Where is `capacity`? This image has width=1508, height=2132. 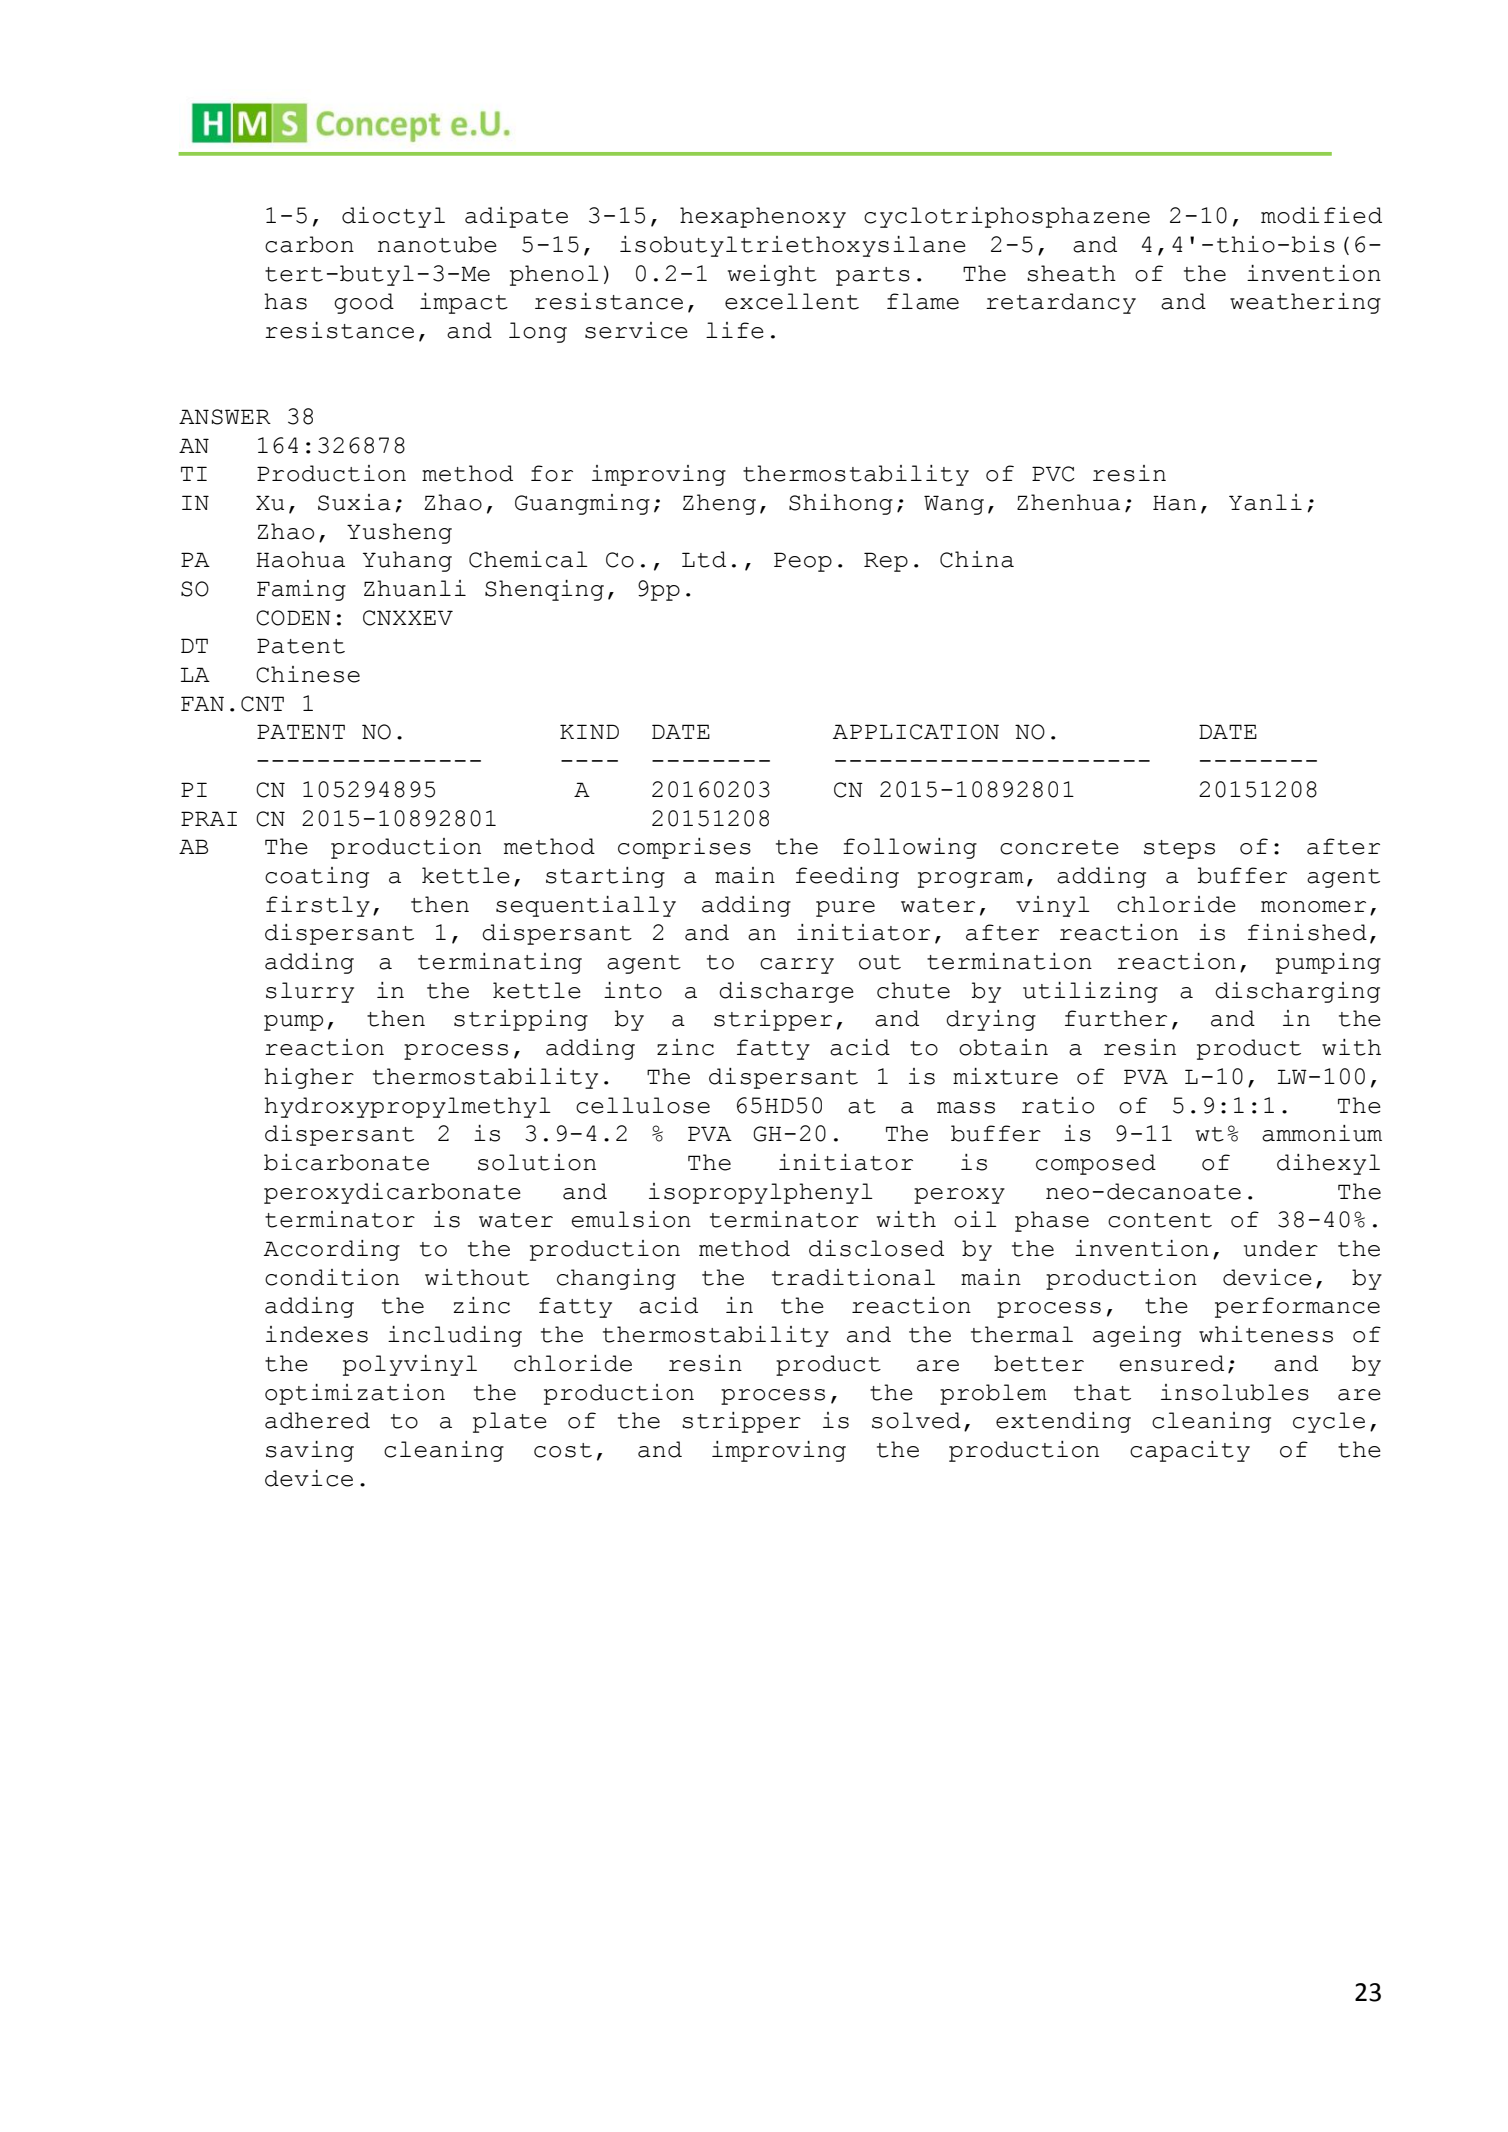
capacity is located at coordinates (1190, 1451).
